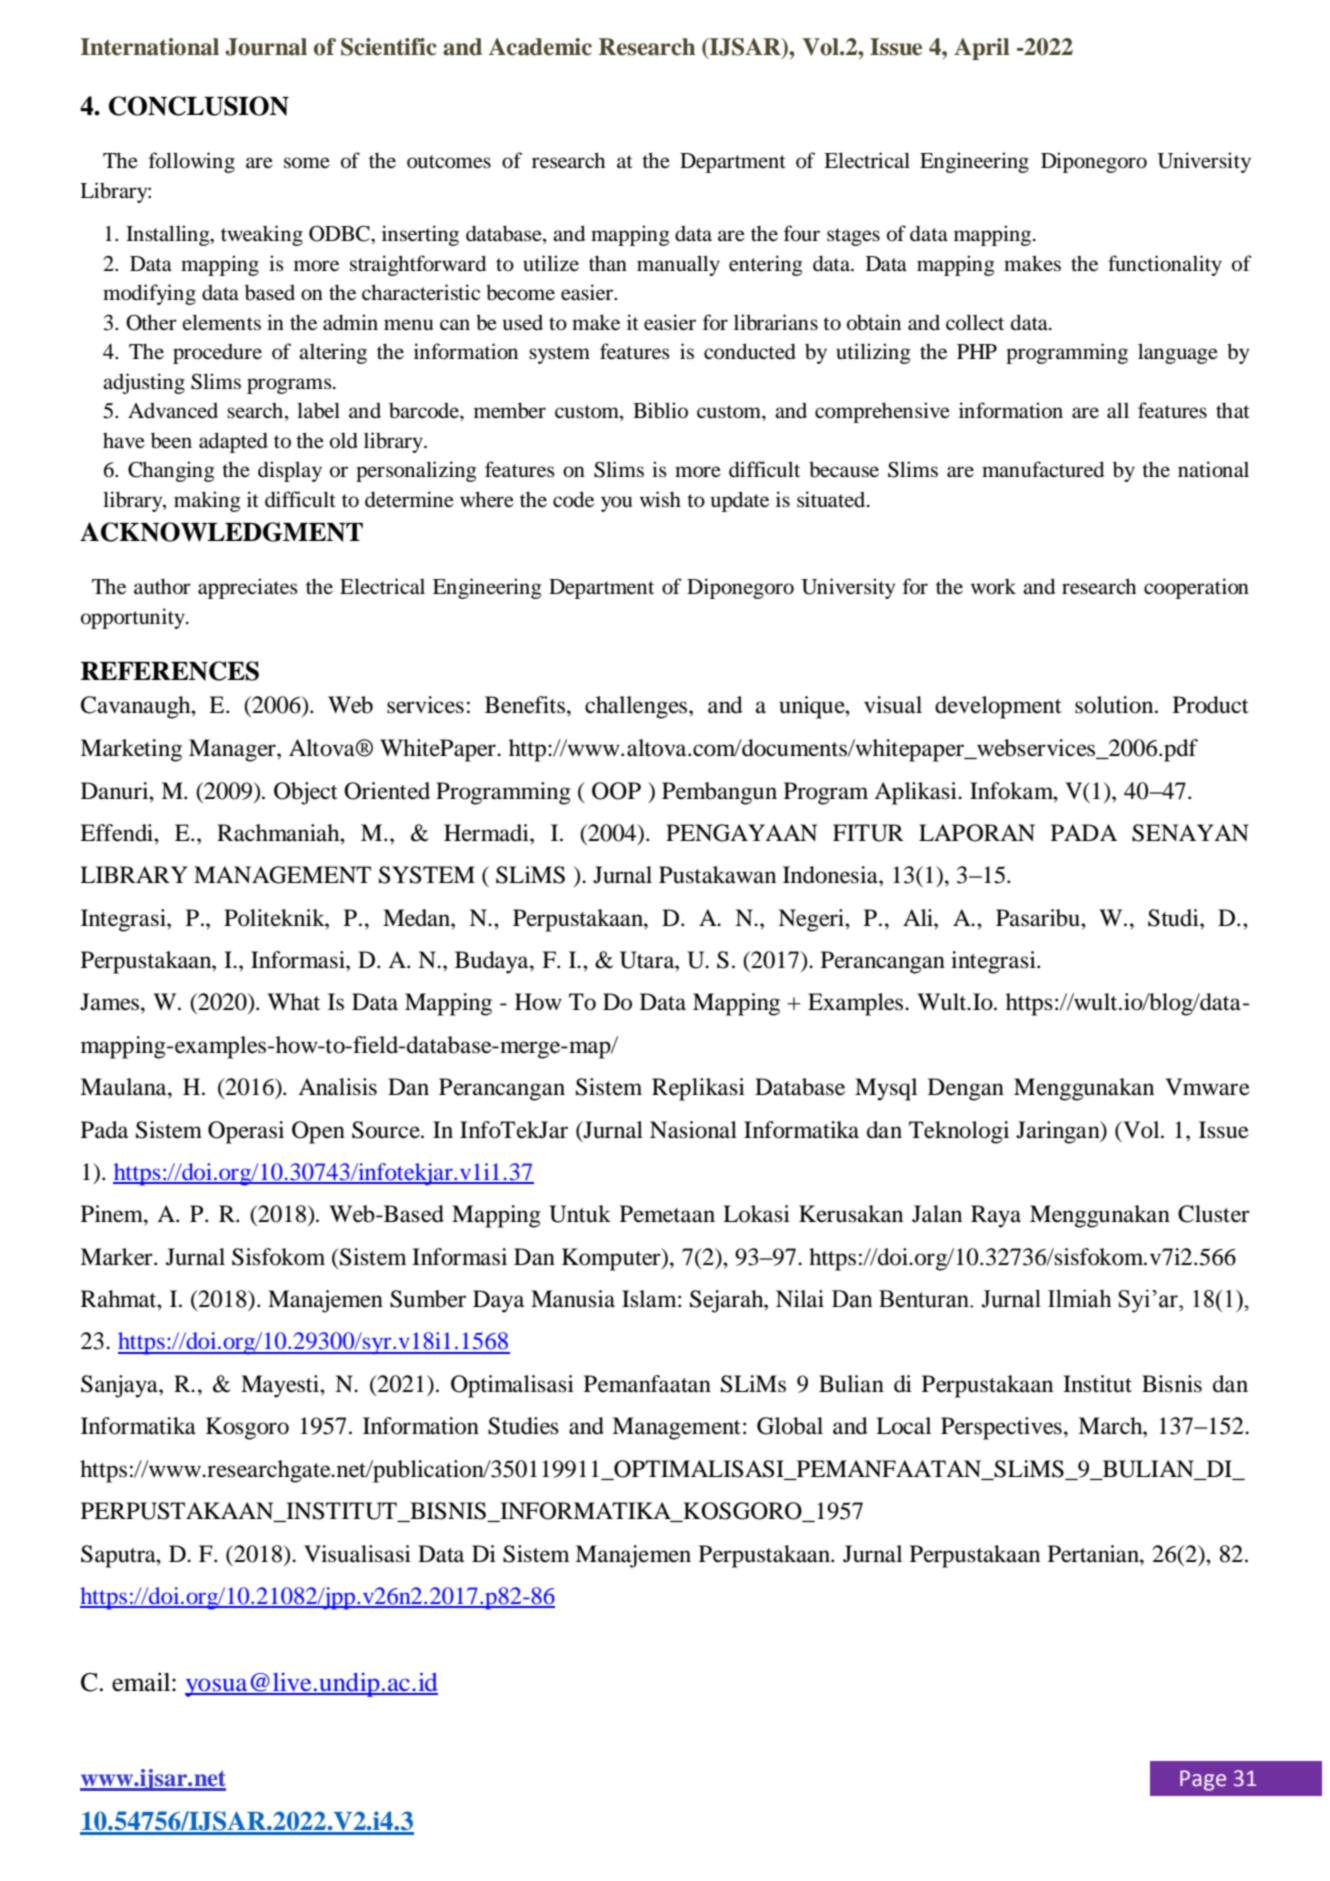 The height and width of the page is (1881, 1330). What do you see at coordinates (831, 875) in the page?
I see `Indonesia` at bounding box center [831, 875].
